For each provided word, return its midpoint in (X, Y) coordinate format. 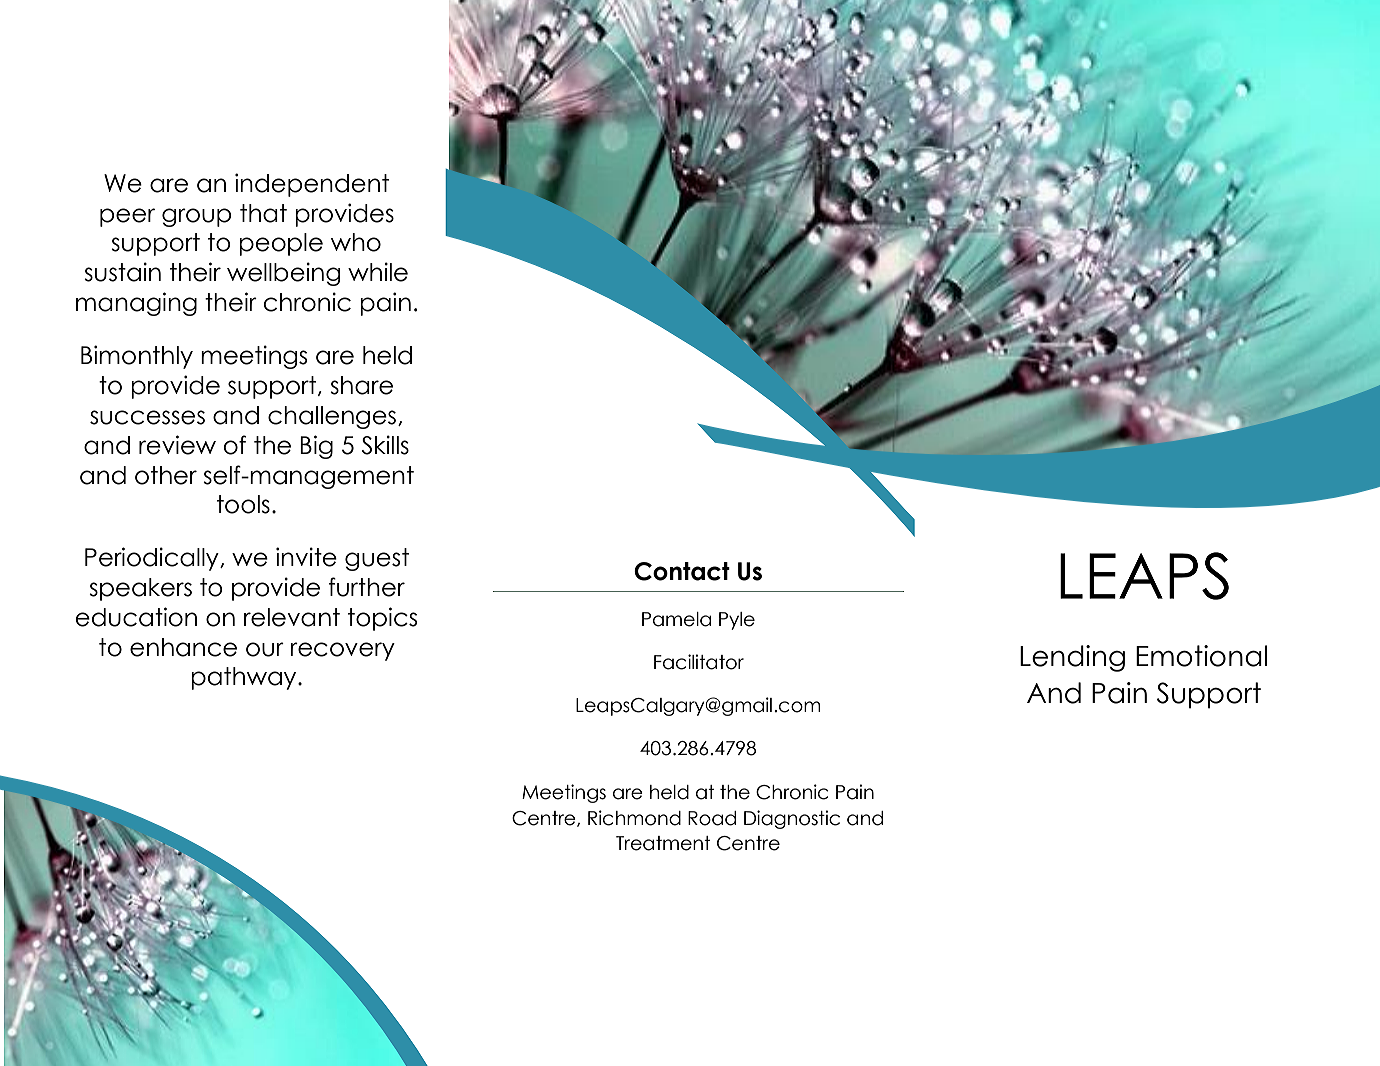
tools (243, 504)
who (356, 242)
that (263, 213)
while (378, 272)
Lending (1072, 658)
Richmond (634, 818)
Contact (682, 571)
